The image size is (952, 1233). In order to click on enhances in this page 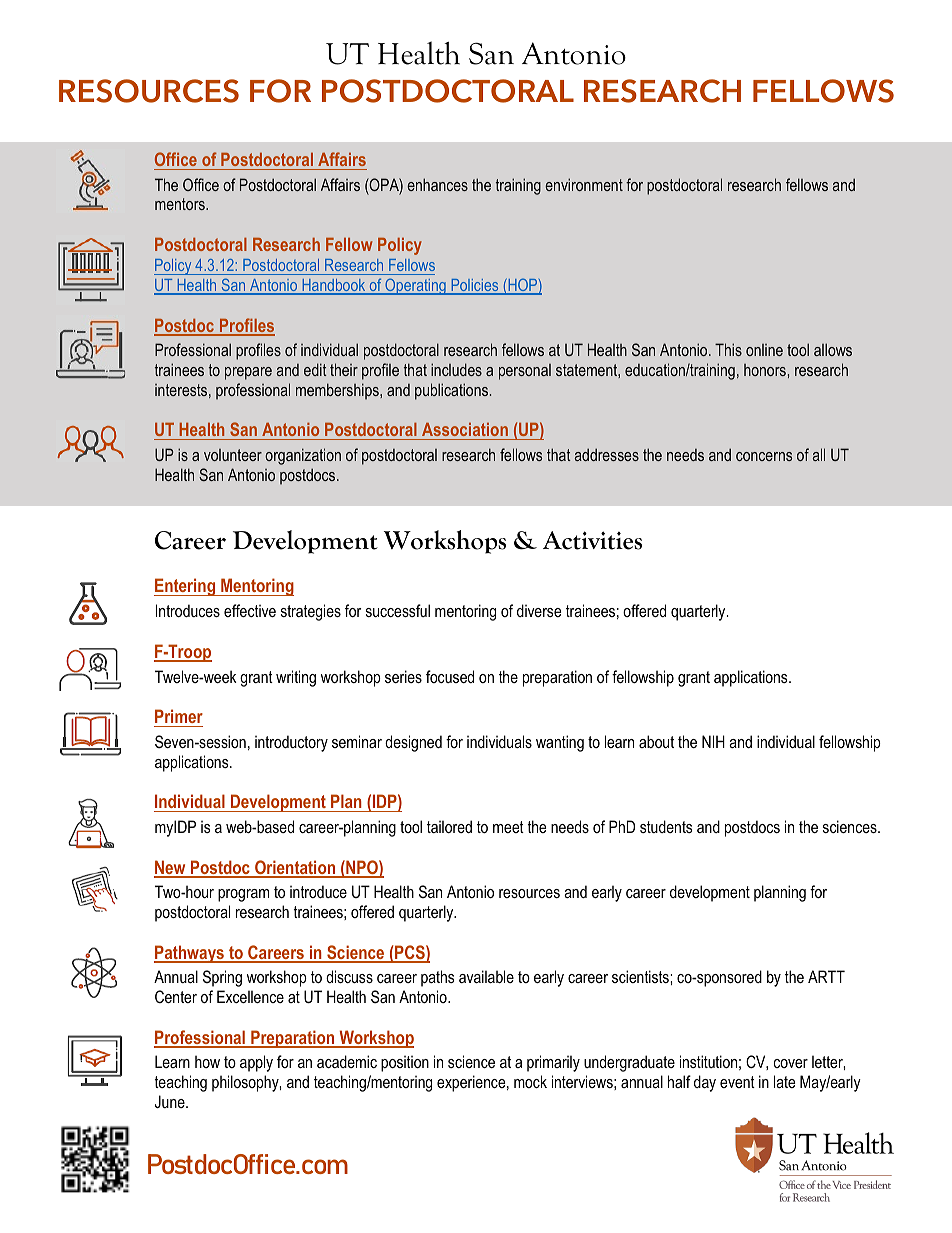, I will do `click(437, 184)`.
